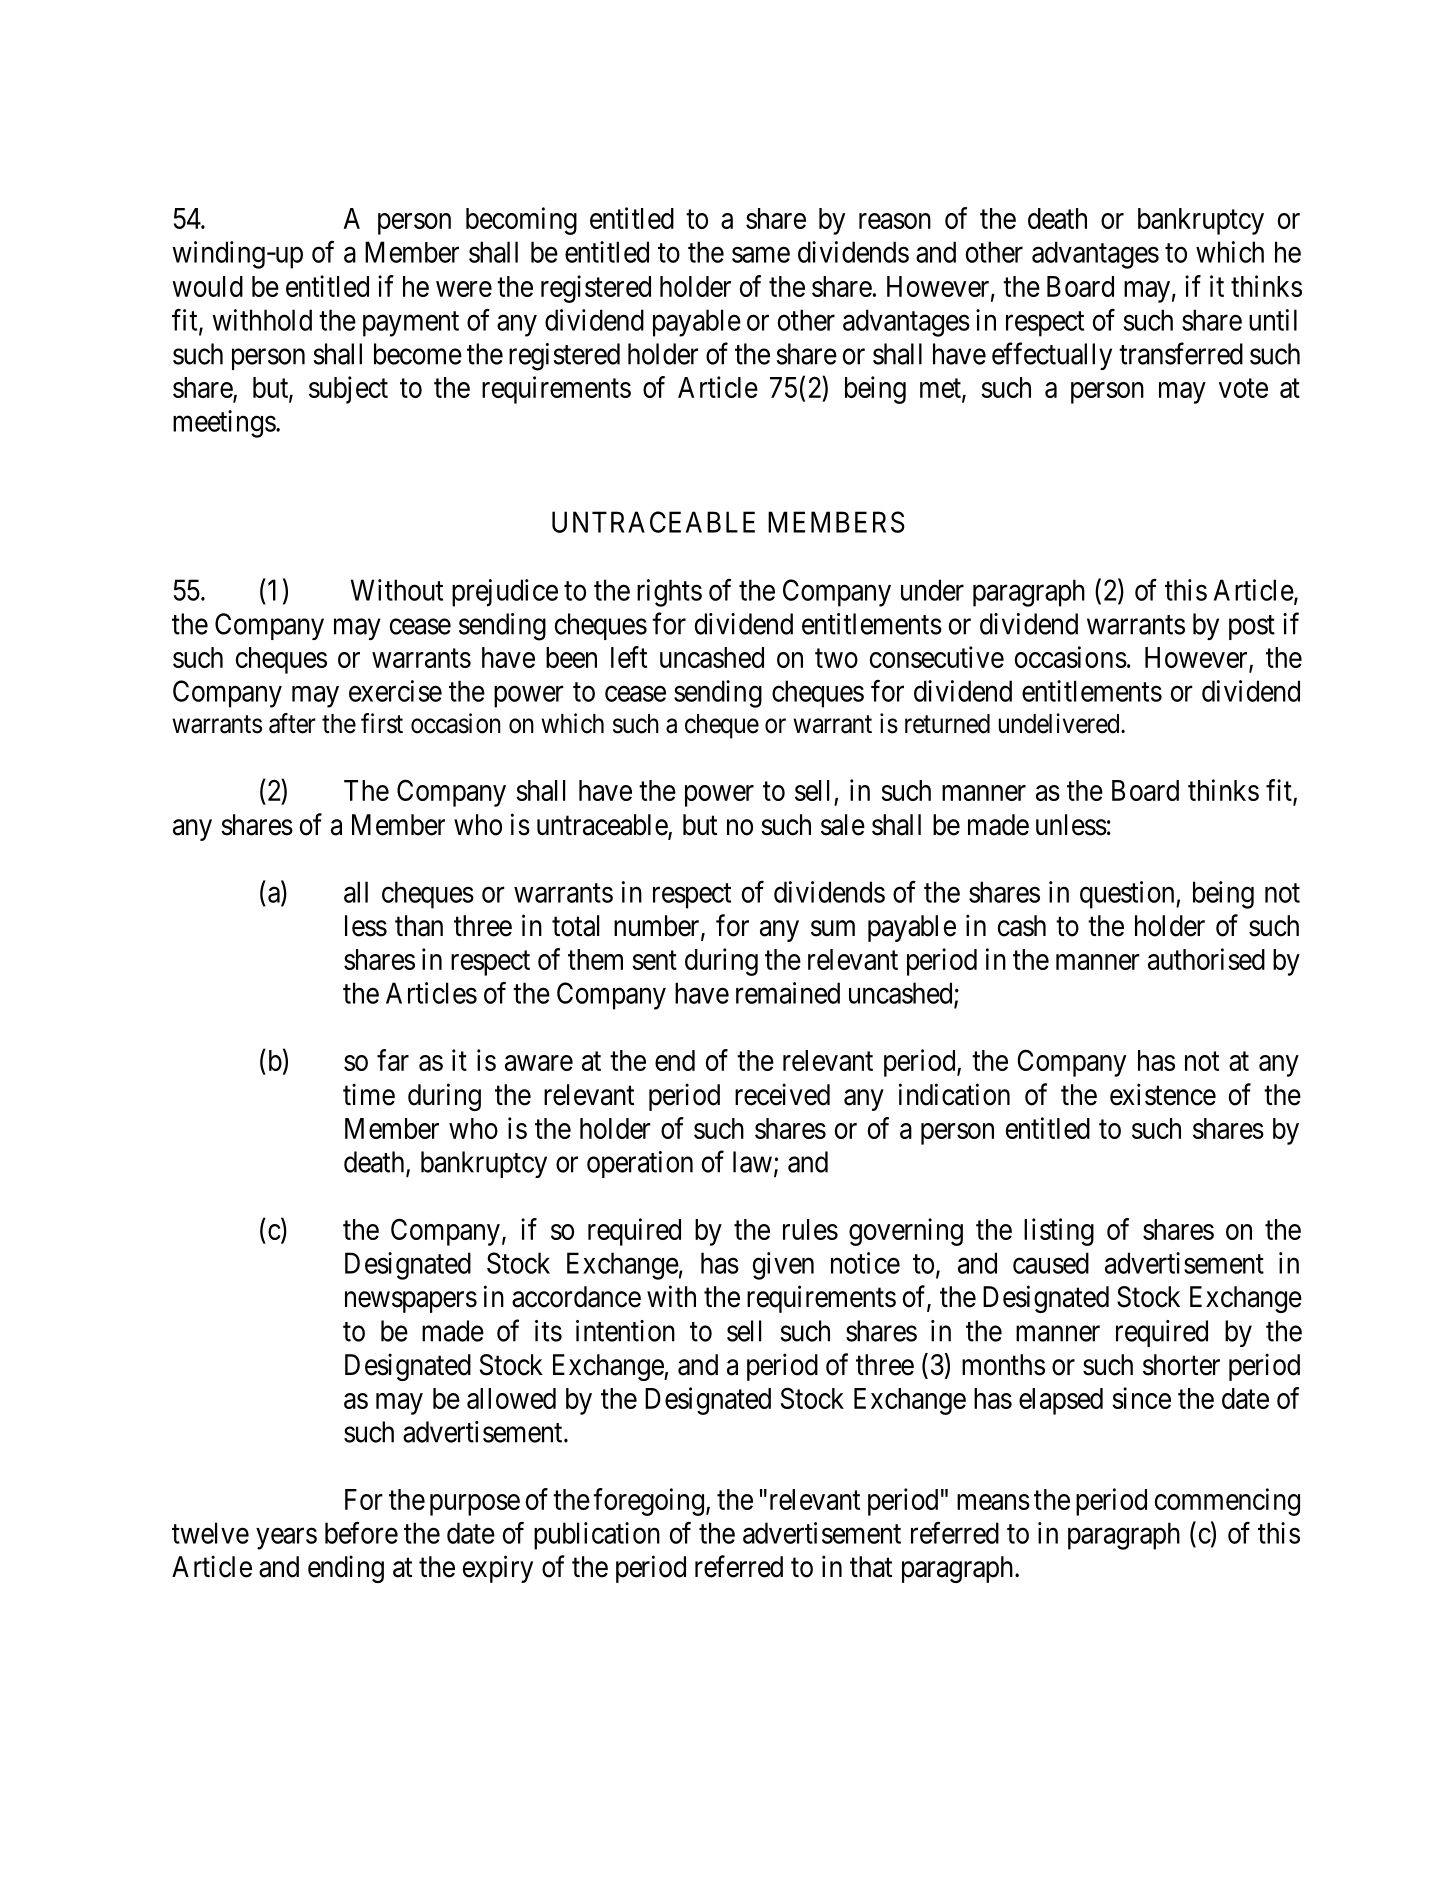  Describe the element at coordinates (1181, 353) in the screenshot. I see `transferred` at that location.
